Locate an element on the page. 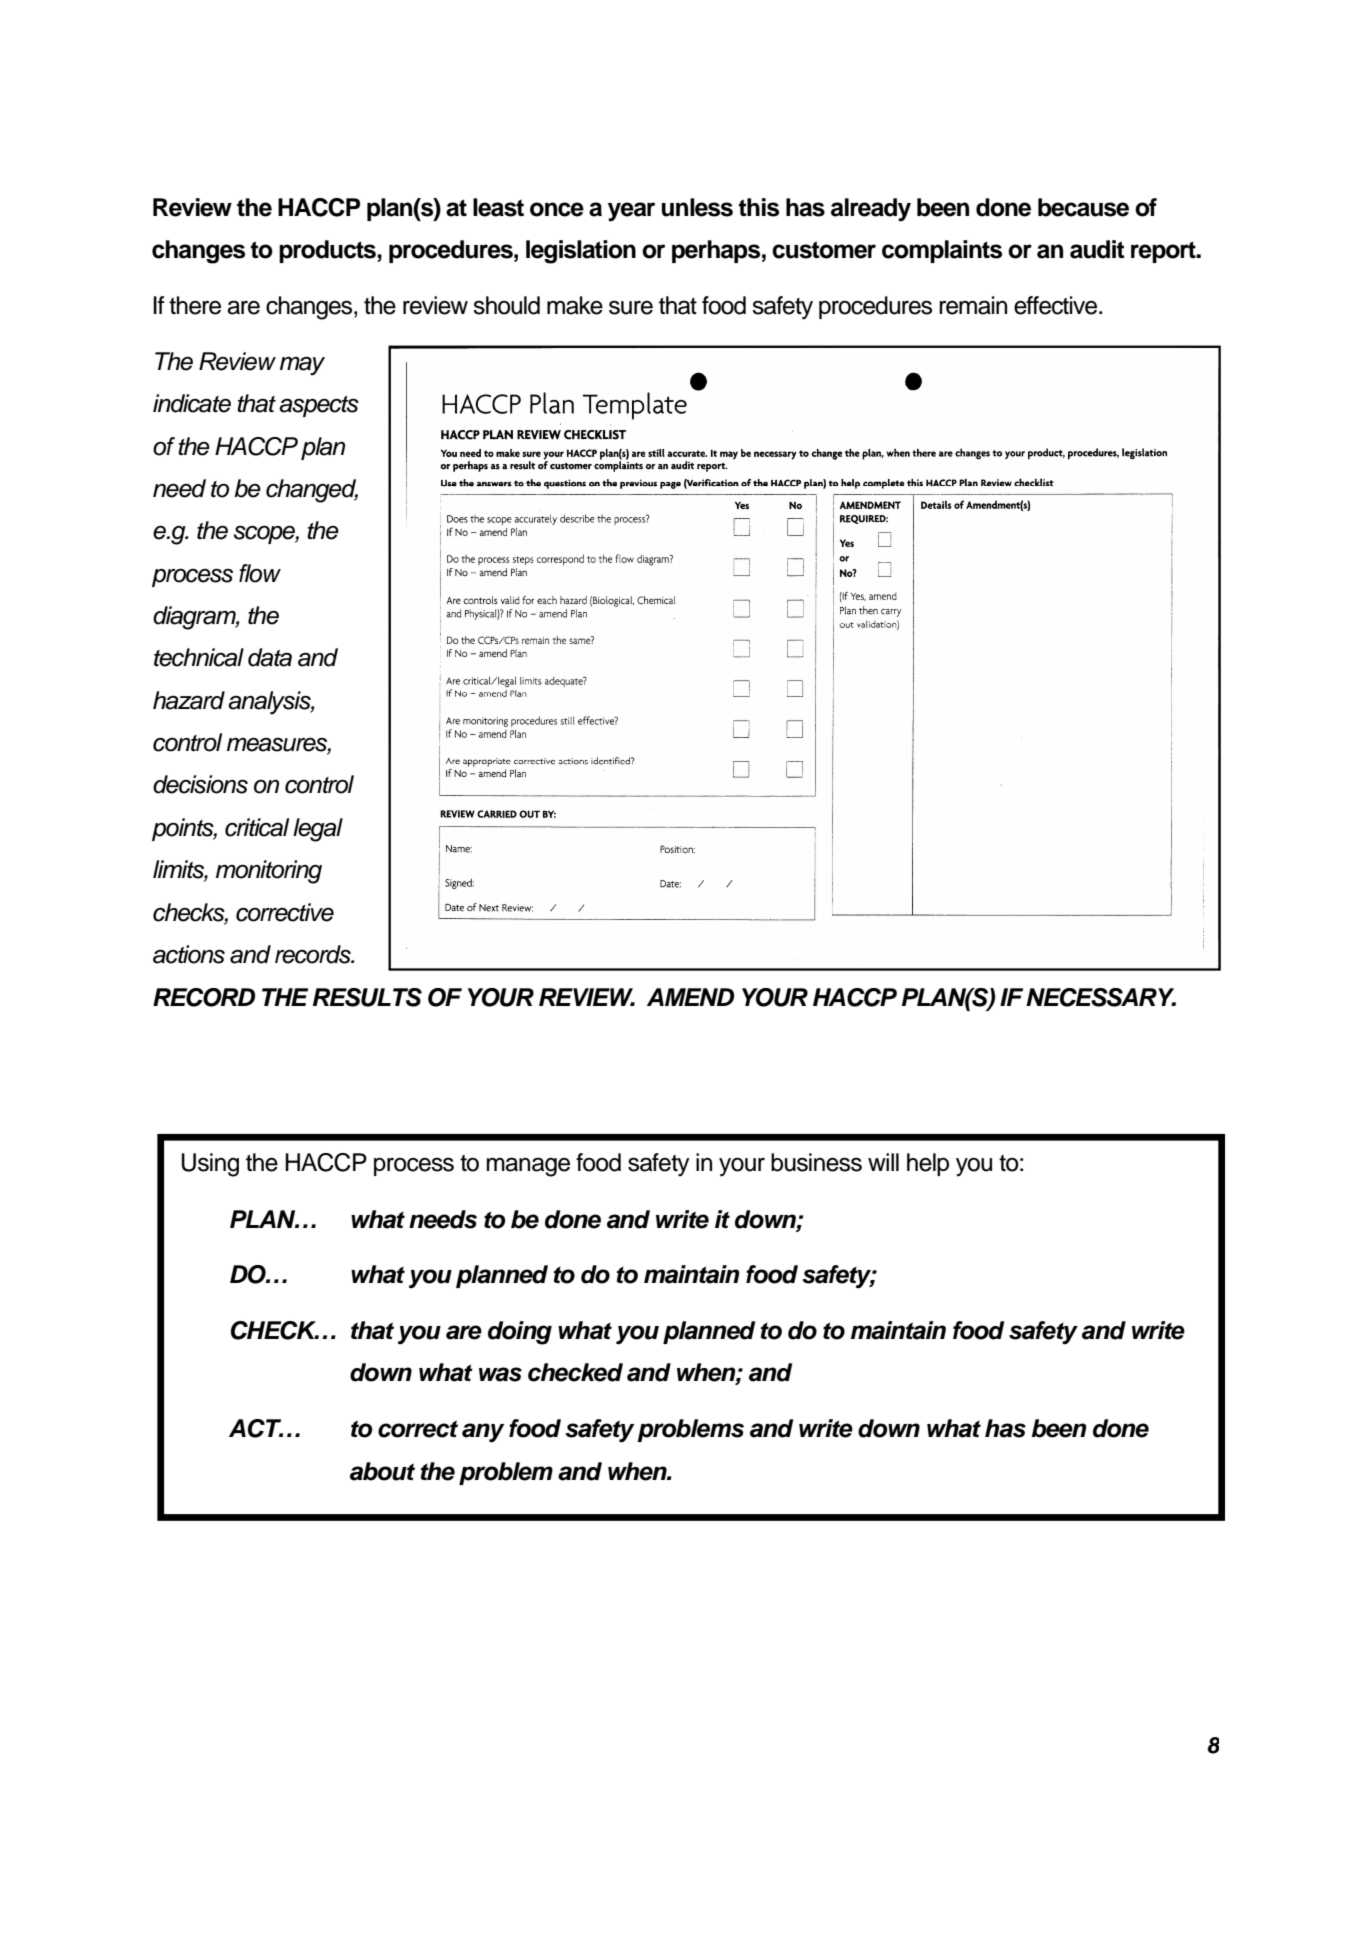 Image resolution: width=1366 pixels, height=1934 pixels. NECESSARY is located at coordinates (1101, 997).
